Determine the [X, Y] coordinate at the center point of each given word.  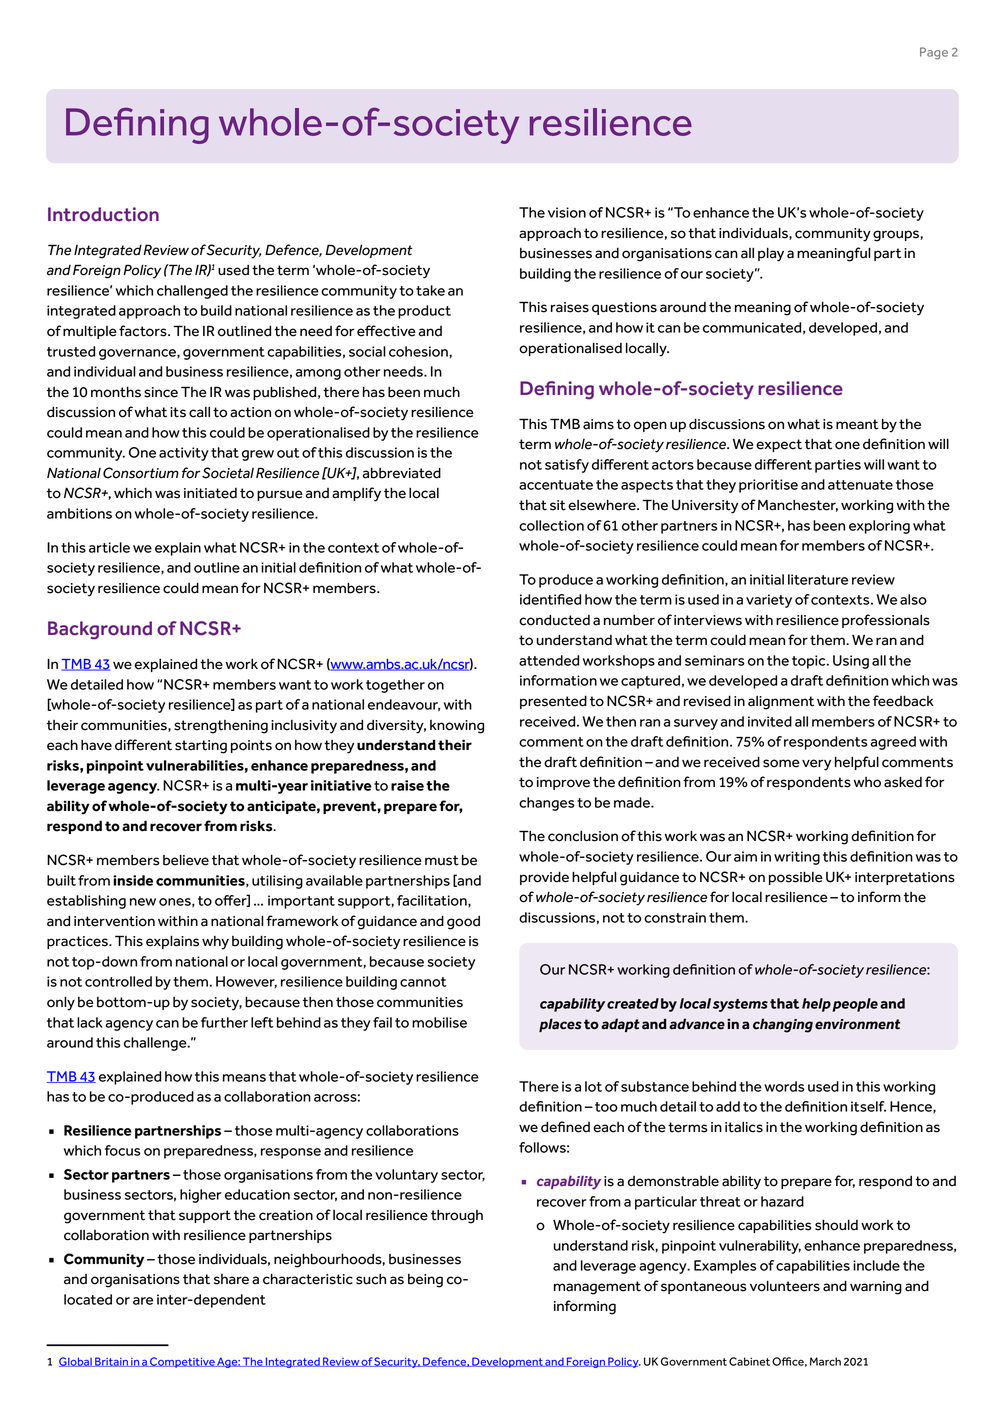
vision [567, 212]
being [425, 1281]
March [825, 1361]
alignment [781, 703]
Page [934, 53]
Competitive [182, 1362]
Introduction [103, 214]
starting [201, 747]
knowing [457, 727]
